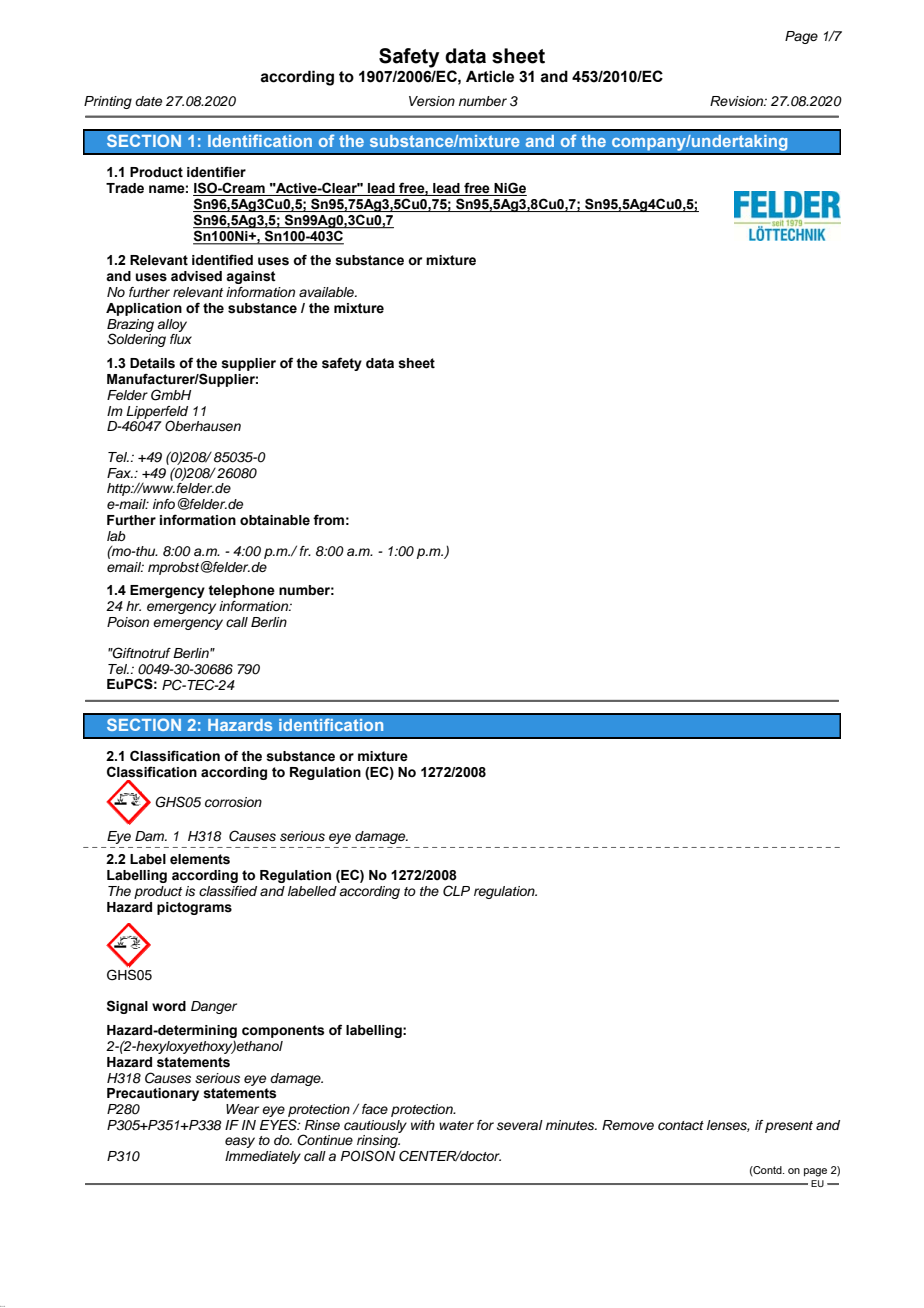 This screenshot has height=1308, width=924. I want to click on obtainable, so click(275, 520).
